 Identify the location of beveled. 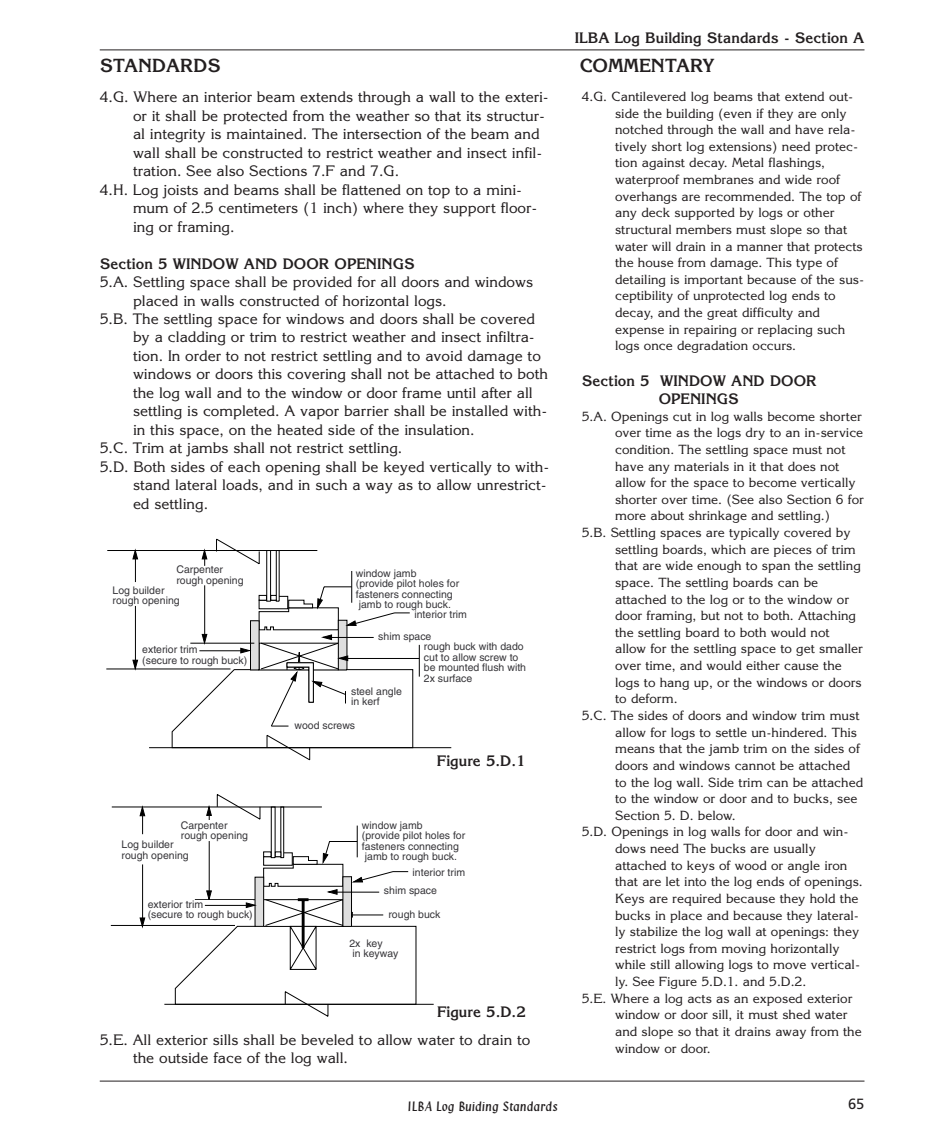
(327, 1039).
